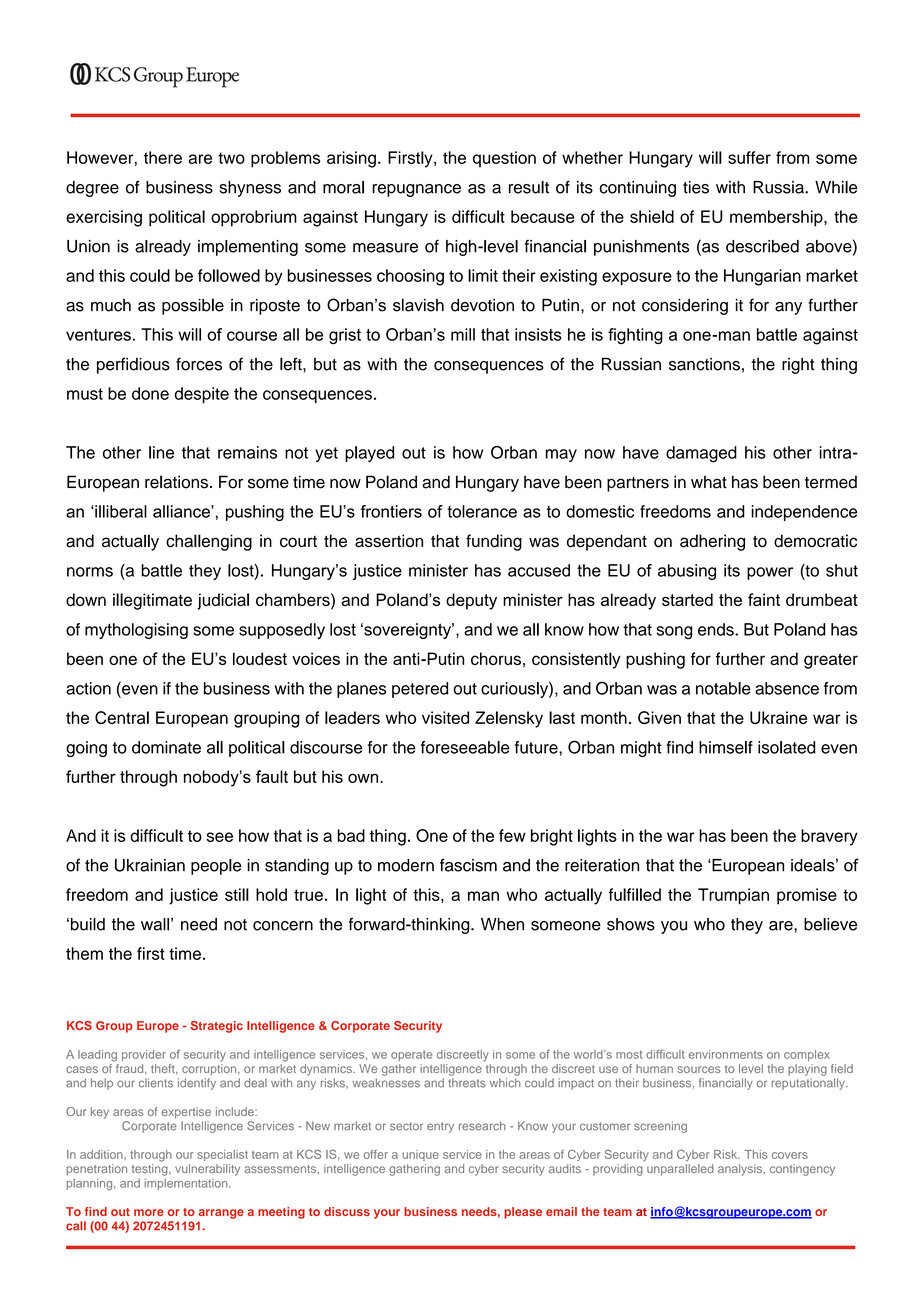 The width and height of the image is (924, 1308). What do you see at coordinates (163, 157) in the image?
I see `there` at bounding box center [163, 157].
